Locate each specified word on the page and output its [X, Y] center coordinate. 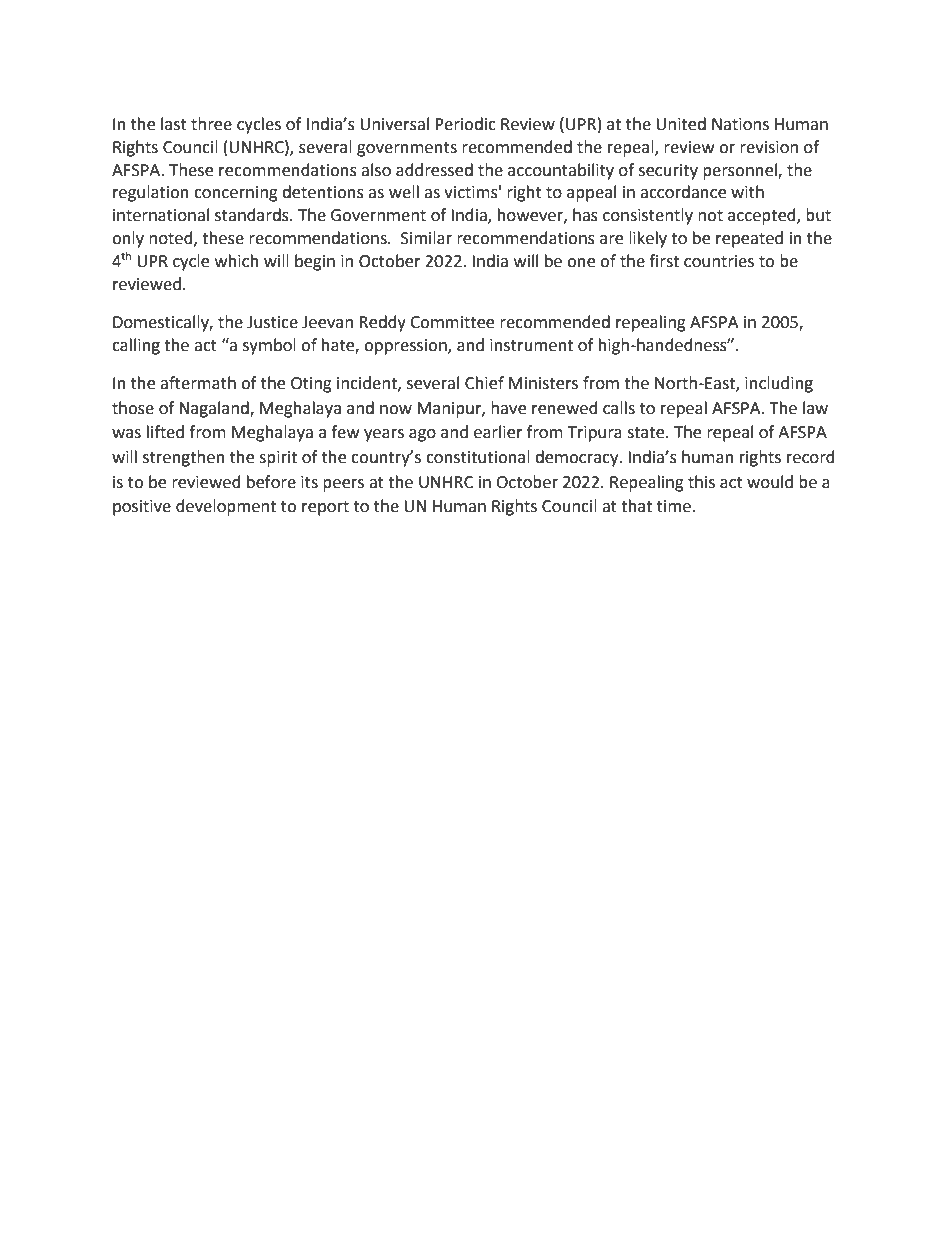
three [211, 124]
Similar [426, 238]
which [237, 261]
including [779, 384]
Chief [484, 383]
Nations [740, 124]
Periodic [465, 124]
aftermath [198, 383]
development [226, 507]
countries [719, 261]
